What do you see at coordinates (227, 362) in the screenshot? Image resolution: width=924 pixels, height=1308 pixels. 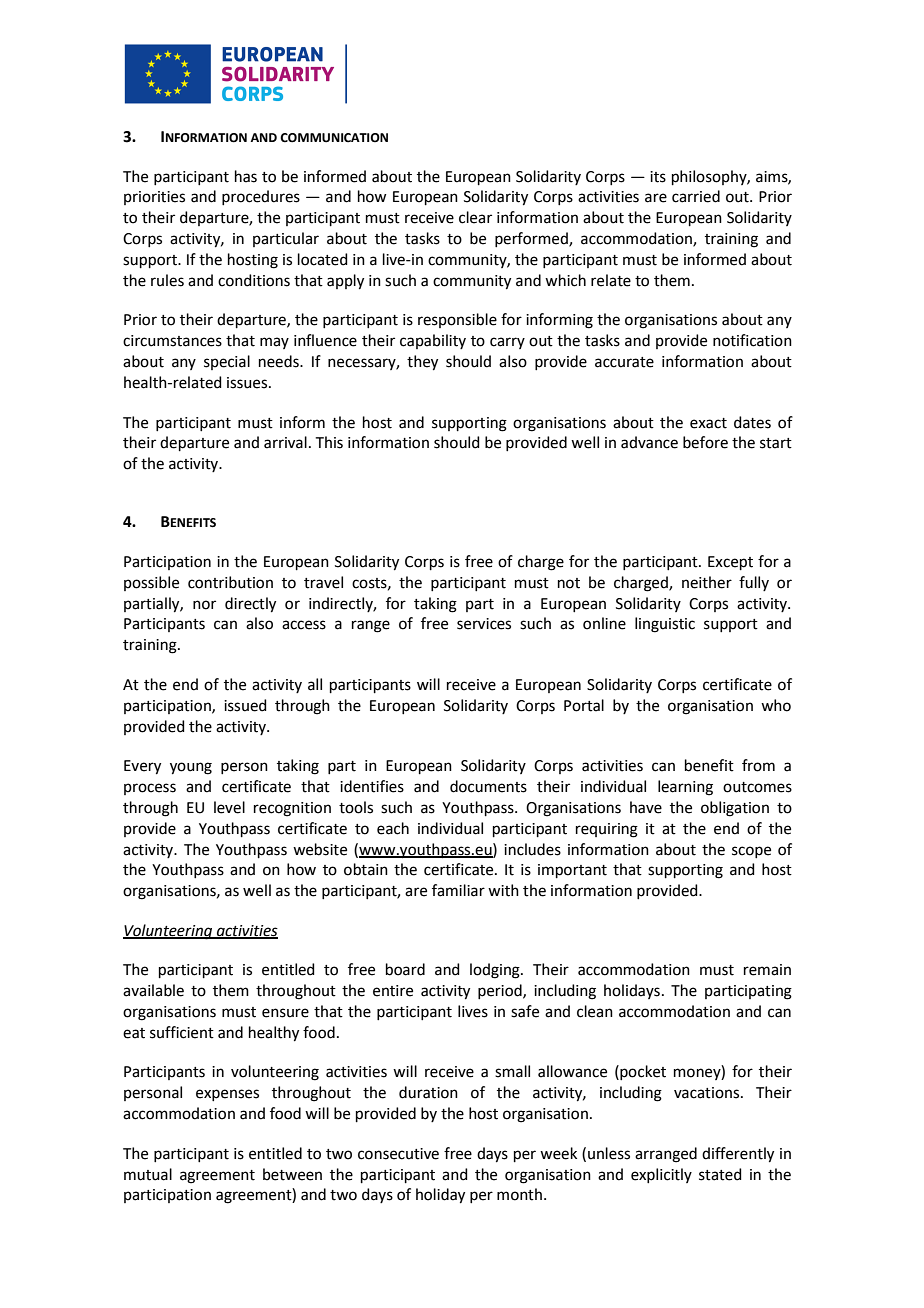 I see `special` at bounding box center [227, 362].
